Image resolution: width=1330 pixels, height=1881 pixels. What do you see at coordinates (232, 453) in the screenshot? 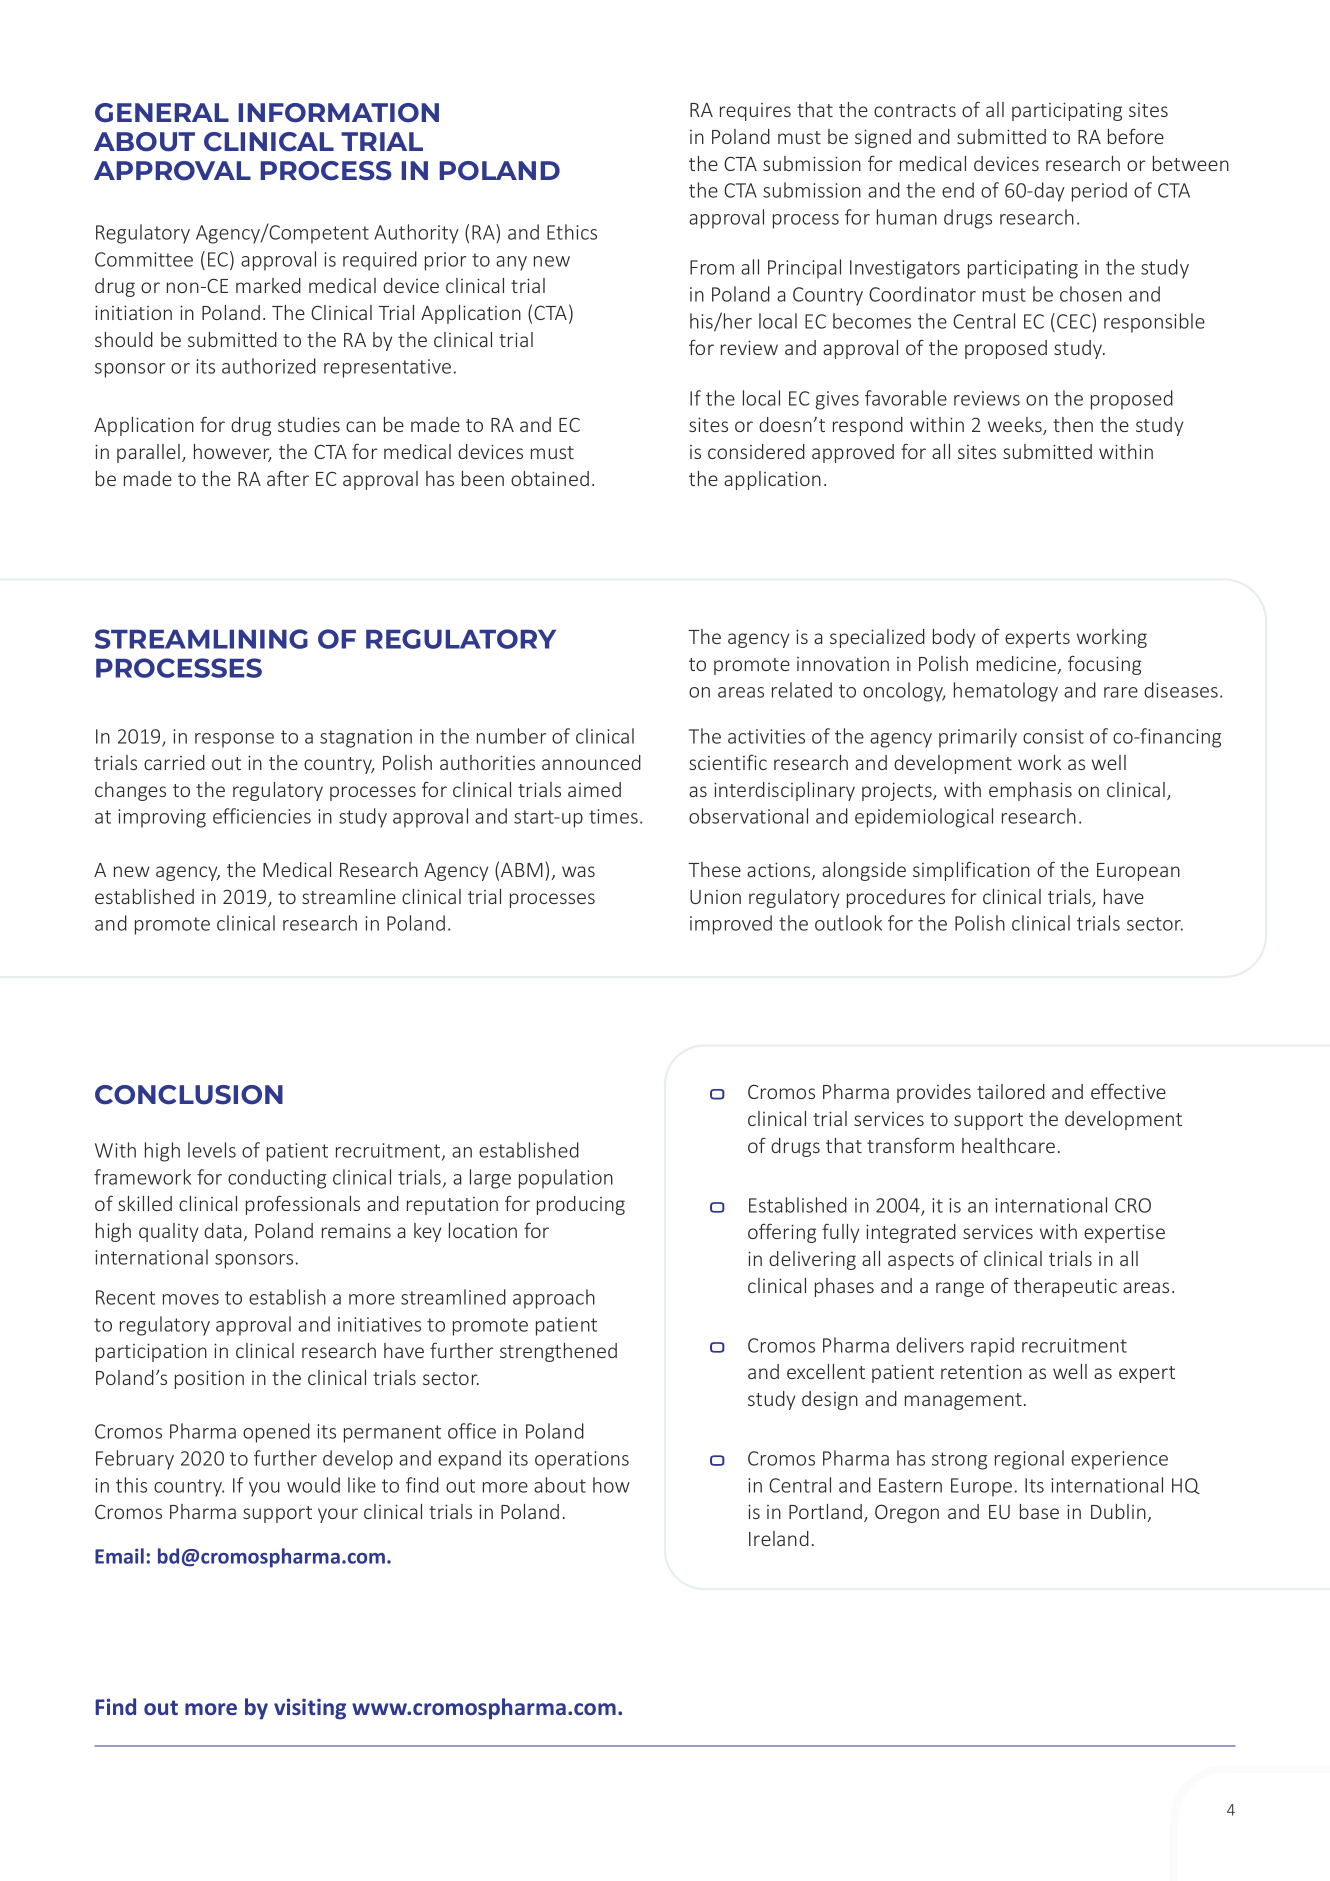
I see `however` at bounding box center [232, 453].
